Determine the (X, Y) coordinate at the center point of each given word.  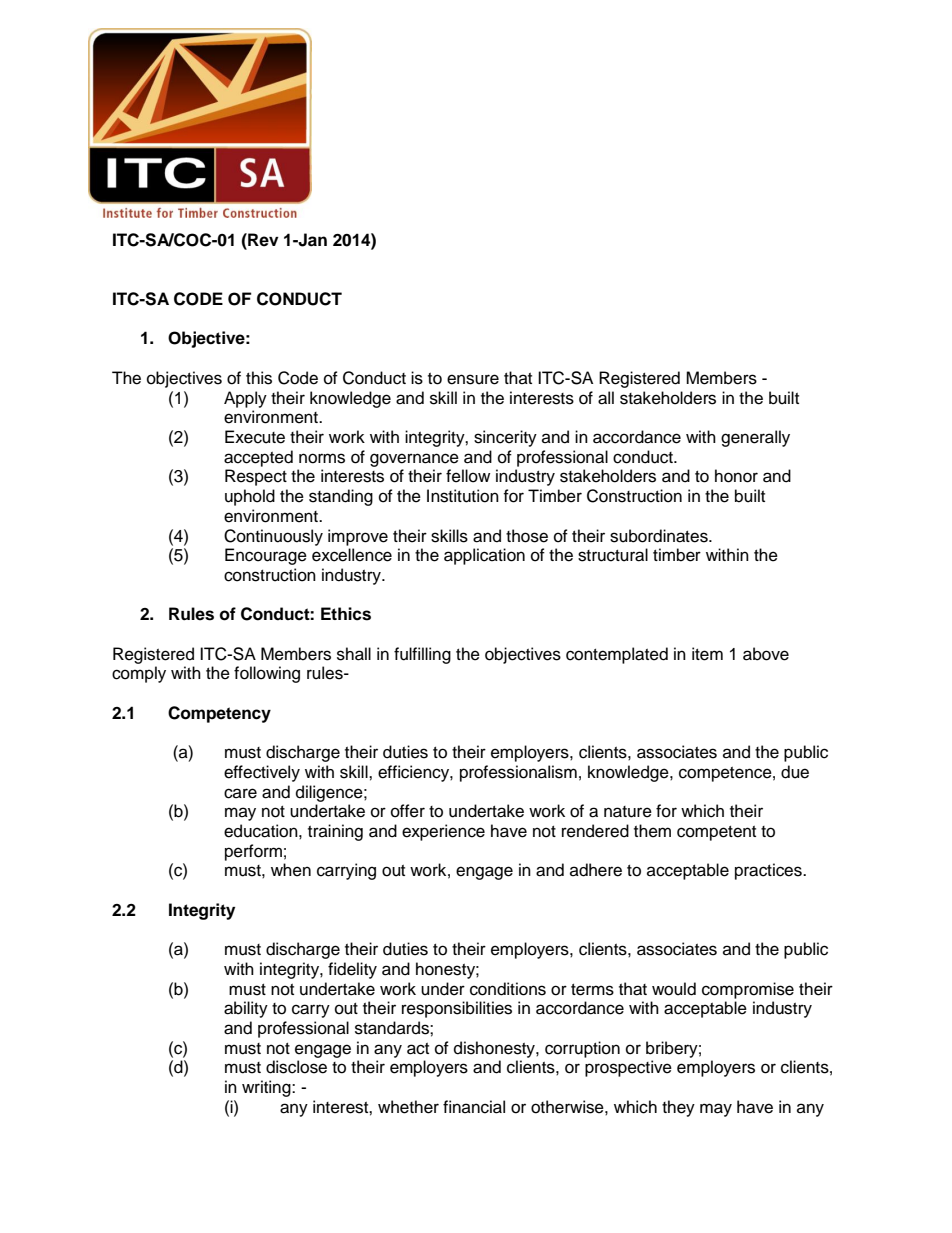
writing (267, 1088)
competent (716, 833)
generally (755, 438)
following (267, 674)
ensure (473, 379)
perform (253, 852)
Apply (245, 399)
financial (474, 1107)
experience (443, 832)
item (707, 654)
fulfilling (422, 655)
